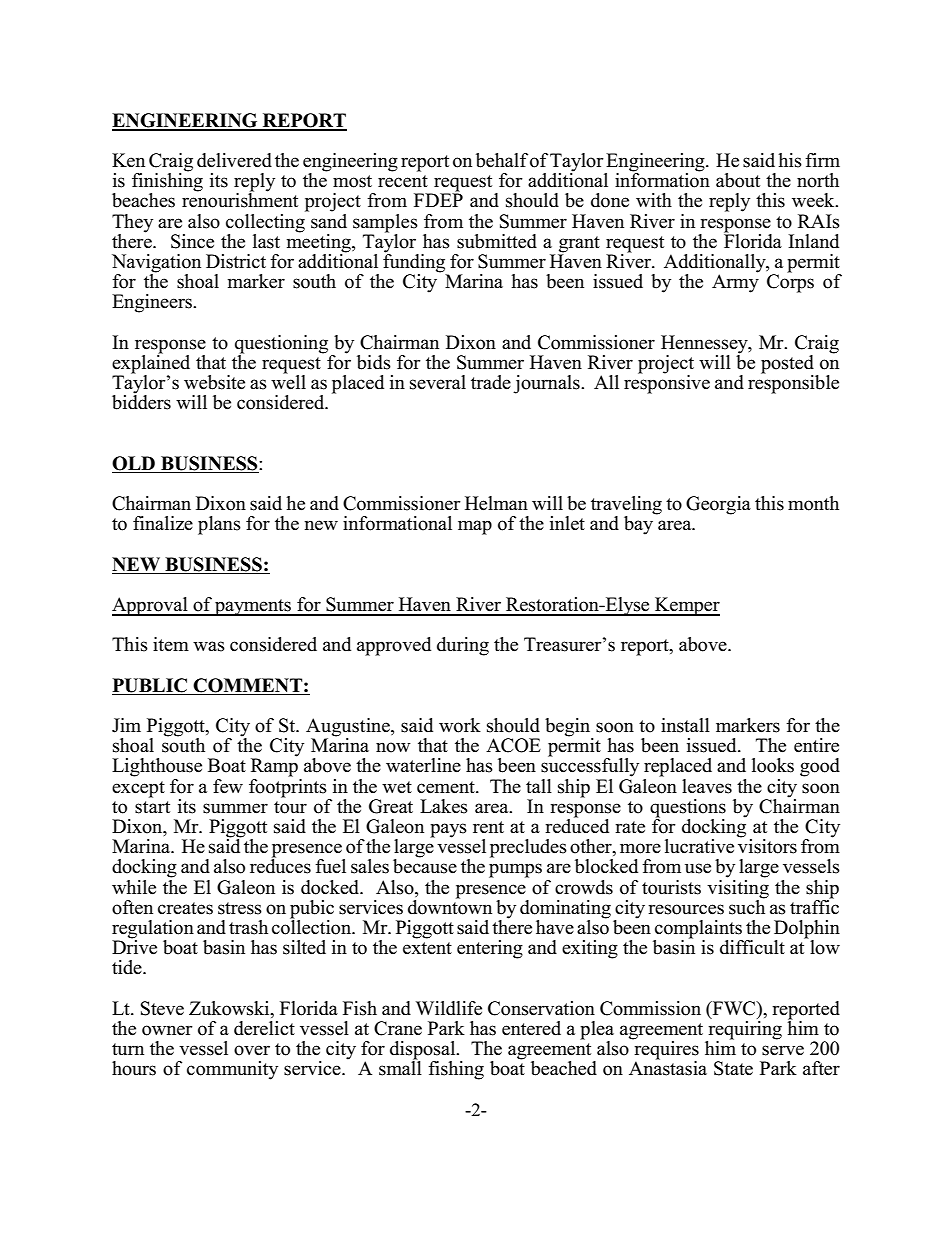 This page has width=952, height=1233. I want to click on few, so click(228, 786).
